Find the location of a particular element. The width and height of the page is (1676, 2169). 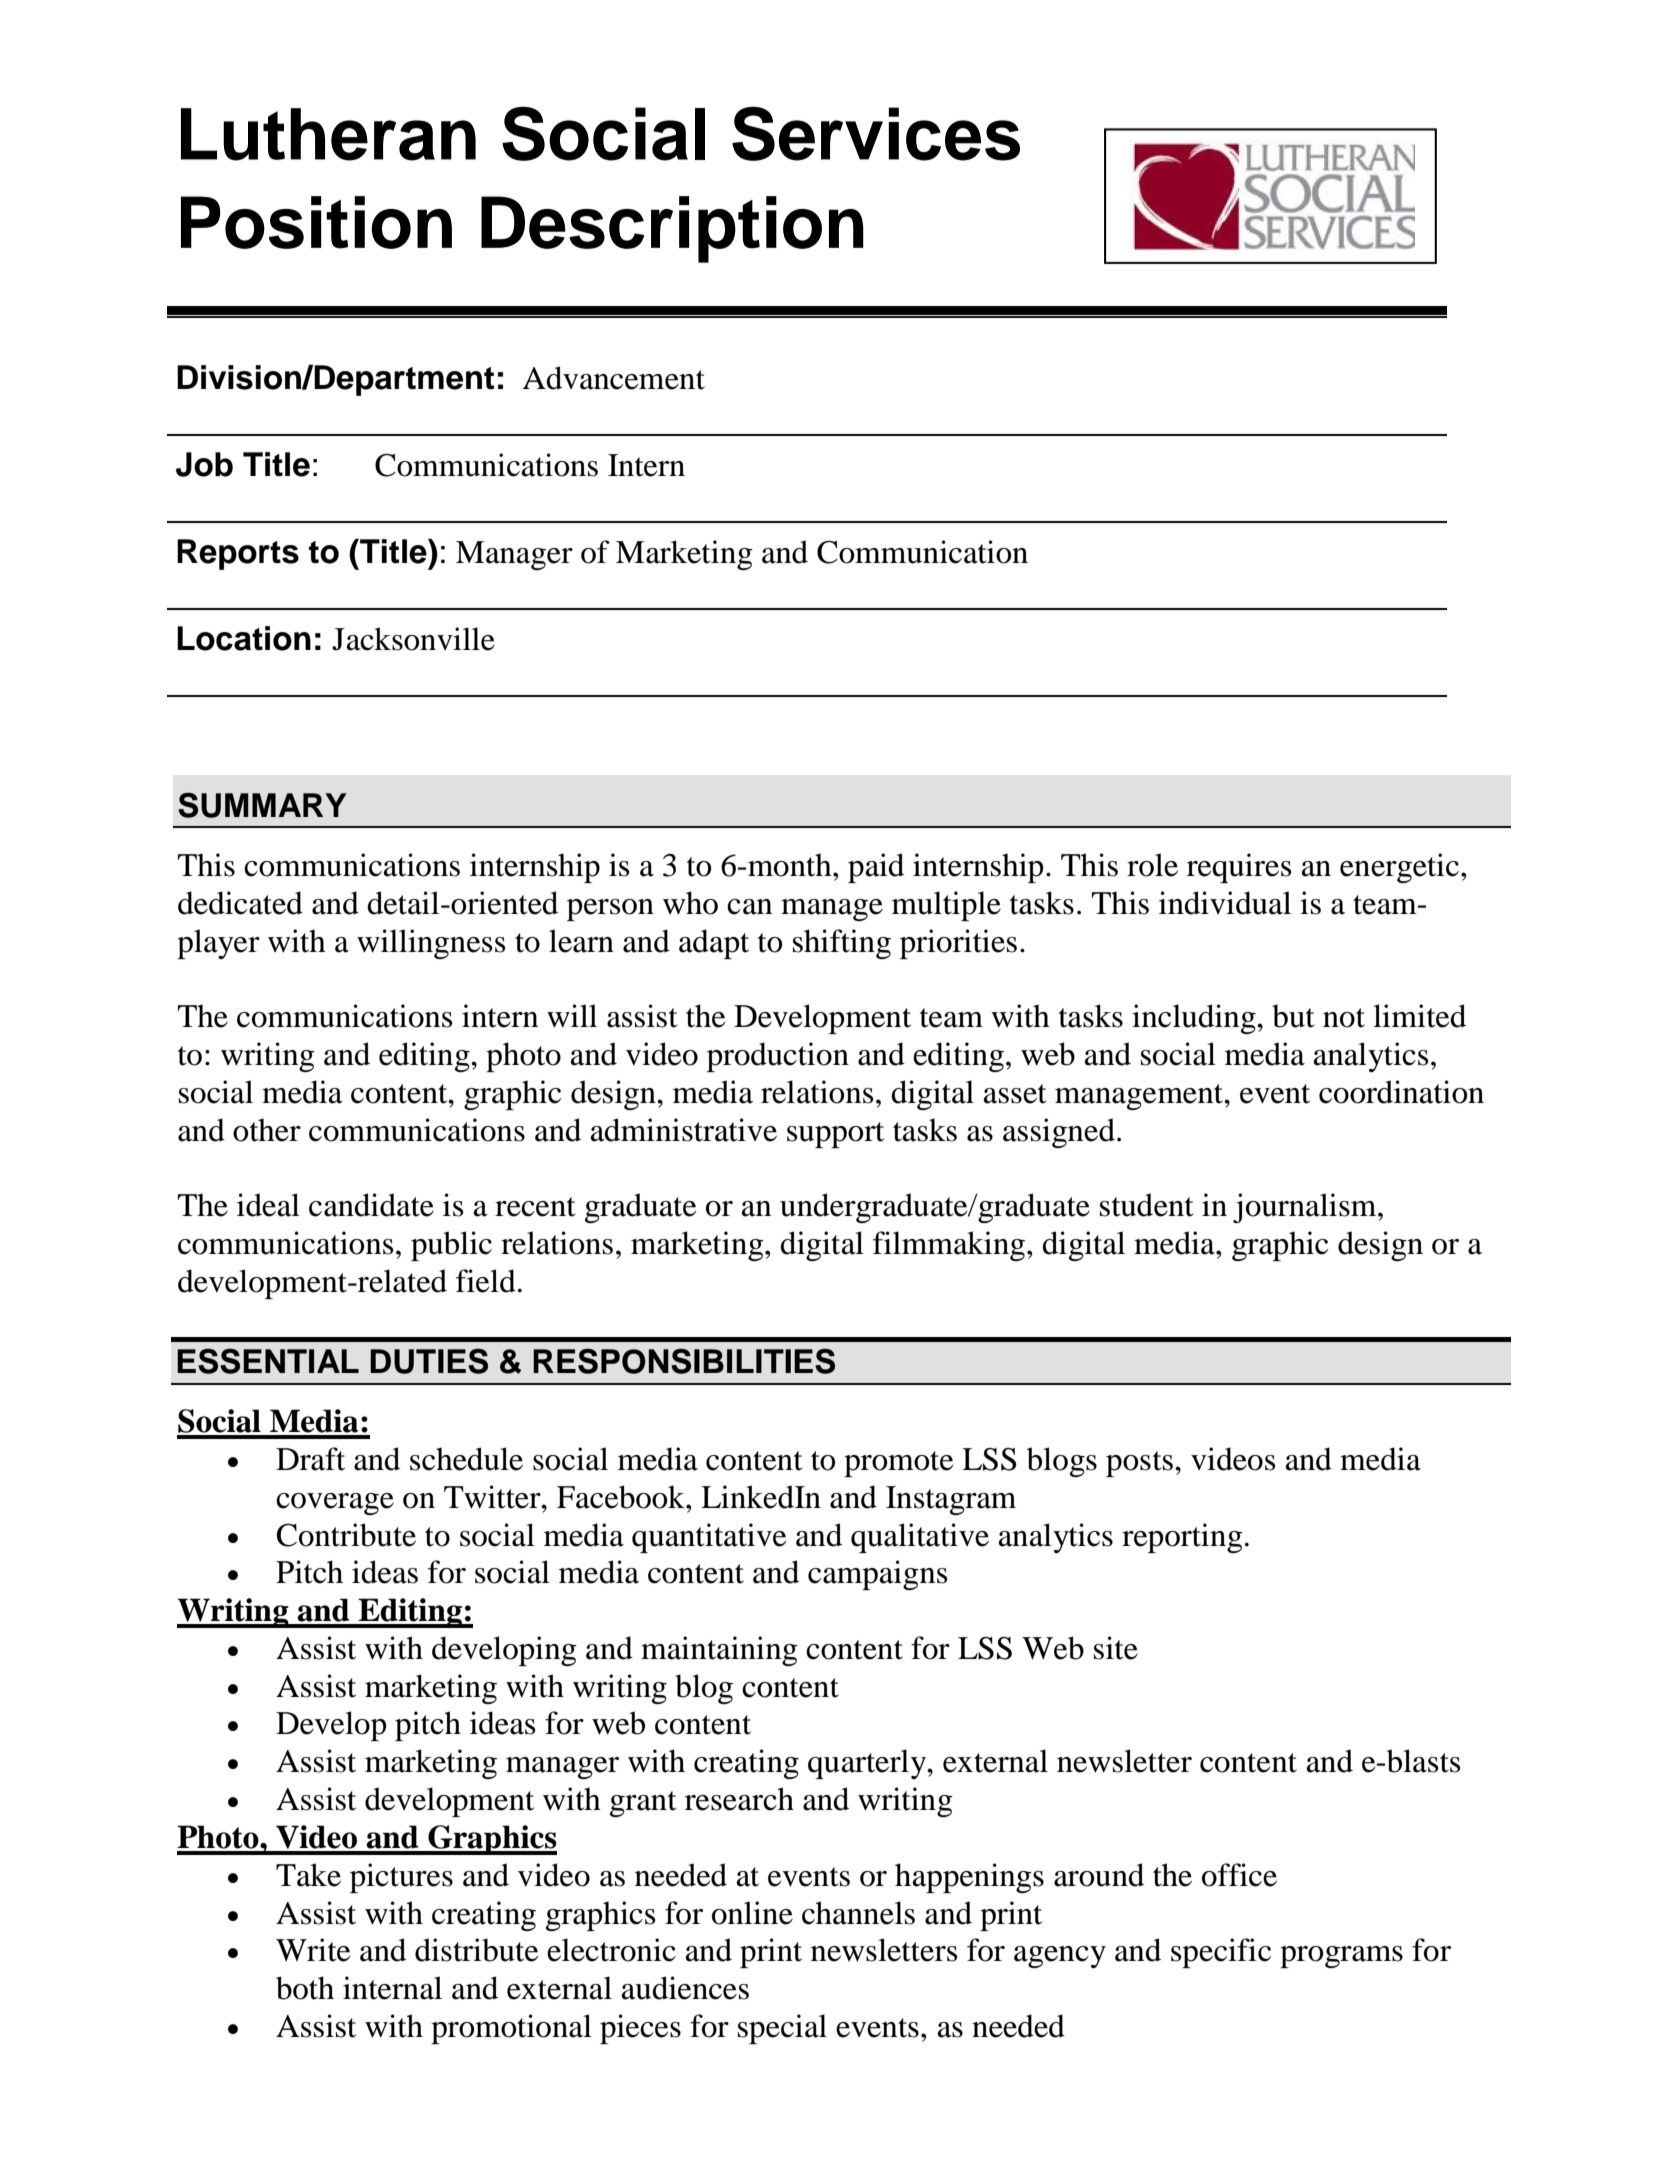

requires is located at coordinates (1239, 868).
